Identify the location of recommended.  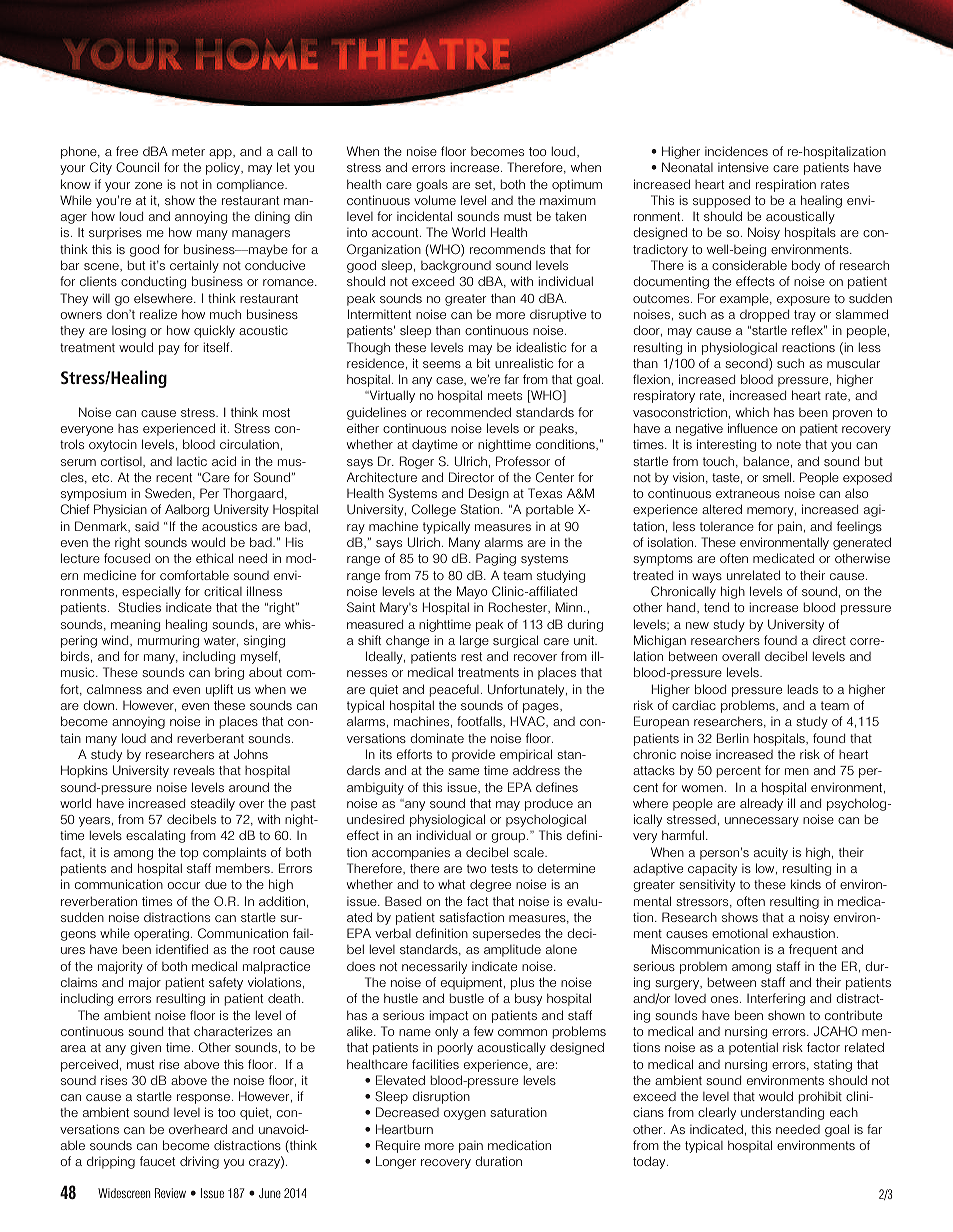
(469, 412).
